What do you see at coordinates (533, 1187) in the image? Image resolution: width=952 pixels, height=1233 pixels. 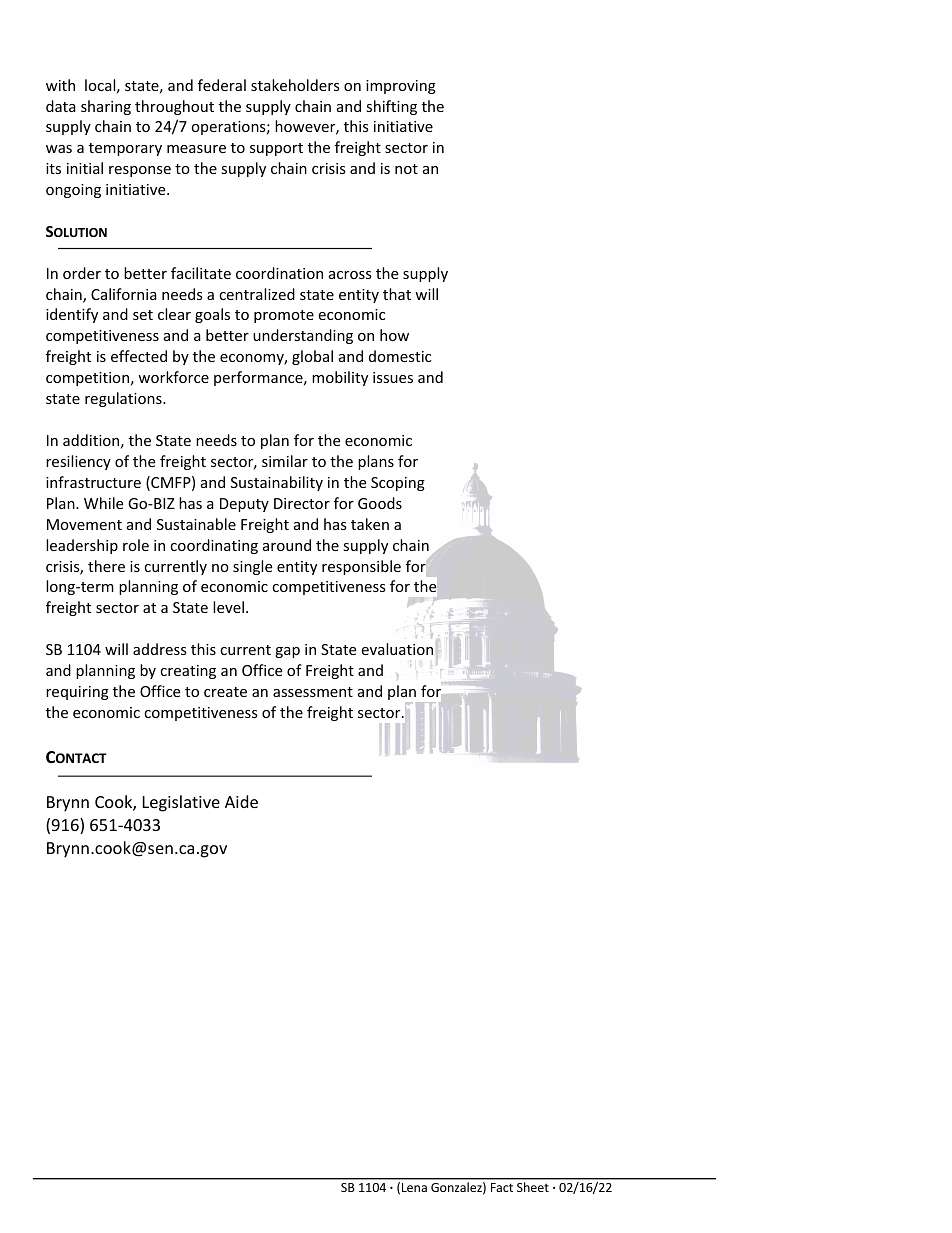 I see `Sheet` at bounding box center [533, 1187].
